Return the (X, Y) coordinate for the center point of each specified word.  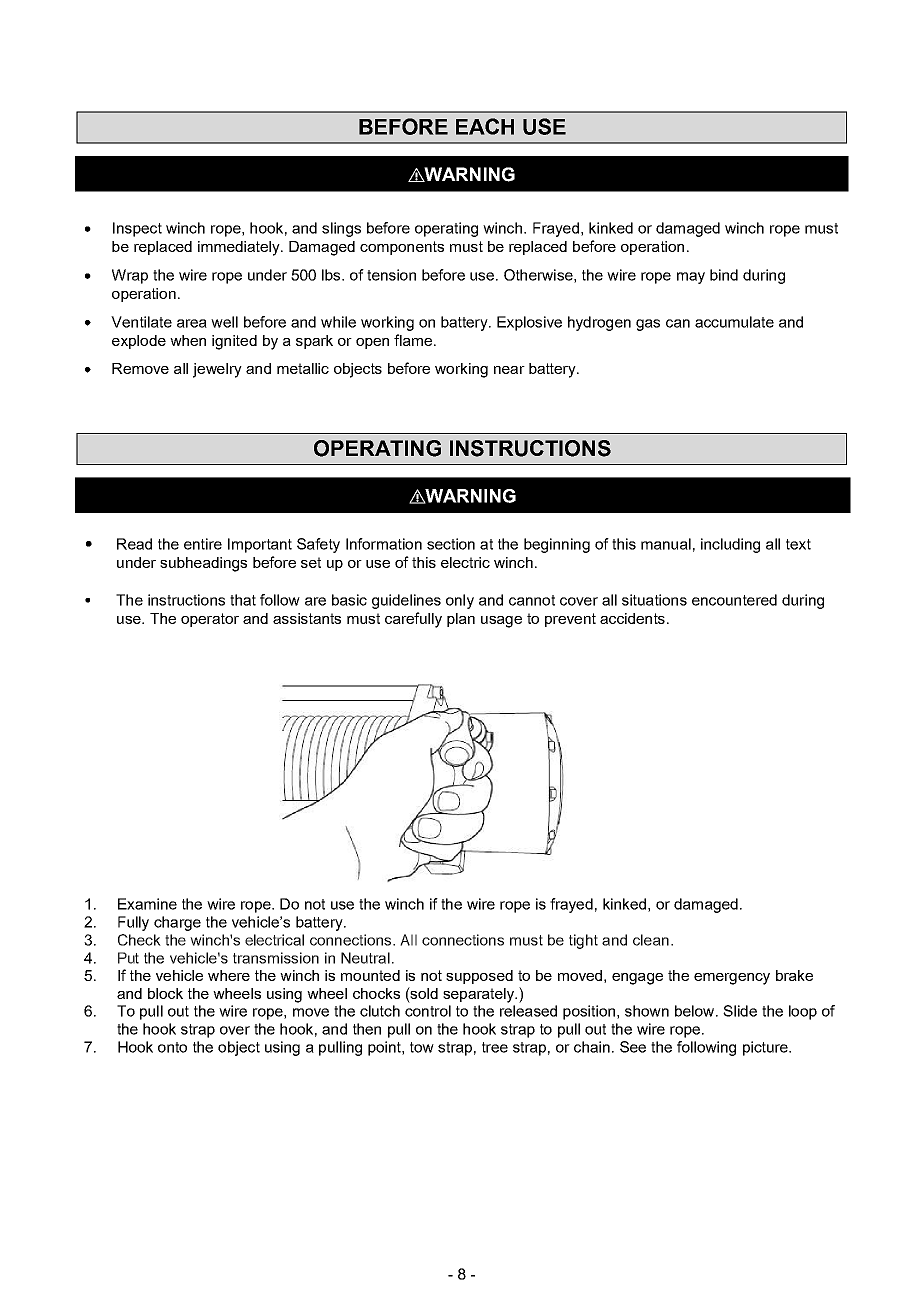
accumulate (734, 322)
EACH (485, 126)
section (451, 544)
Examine (147, 904)
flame (413, 340)
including (730, 545)
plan (461, 620)
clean (651, 940)
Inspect (137, 229)
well (224, 322)
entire (203, 544)
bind (724, 275)
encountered (734, 600)
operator (210, 620)
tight (583, 941)
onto (172, 1047)
